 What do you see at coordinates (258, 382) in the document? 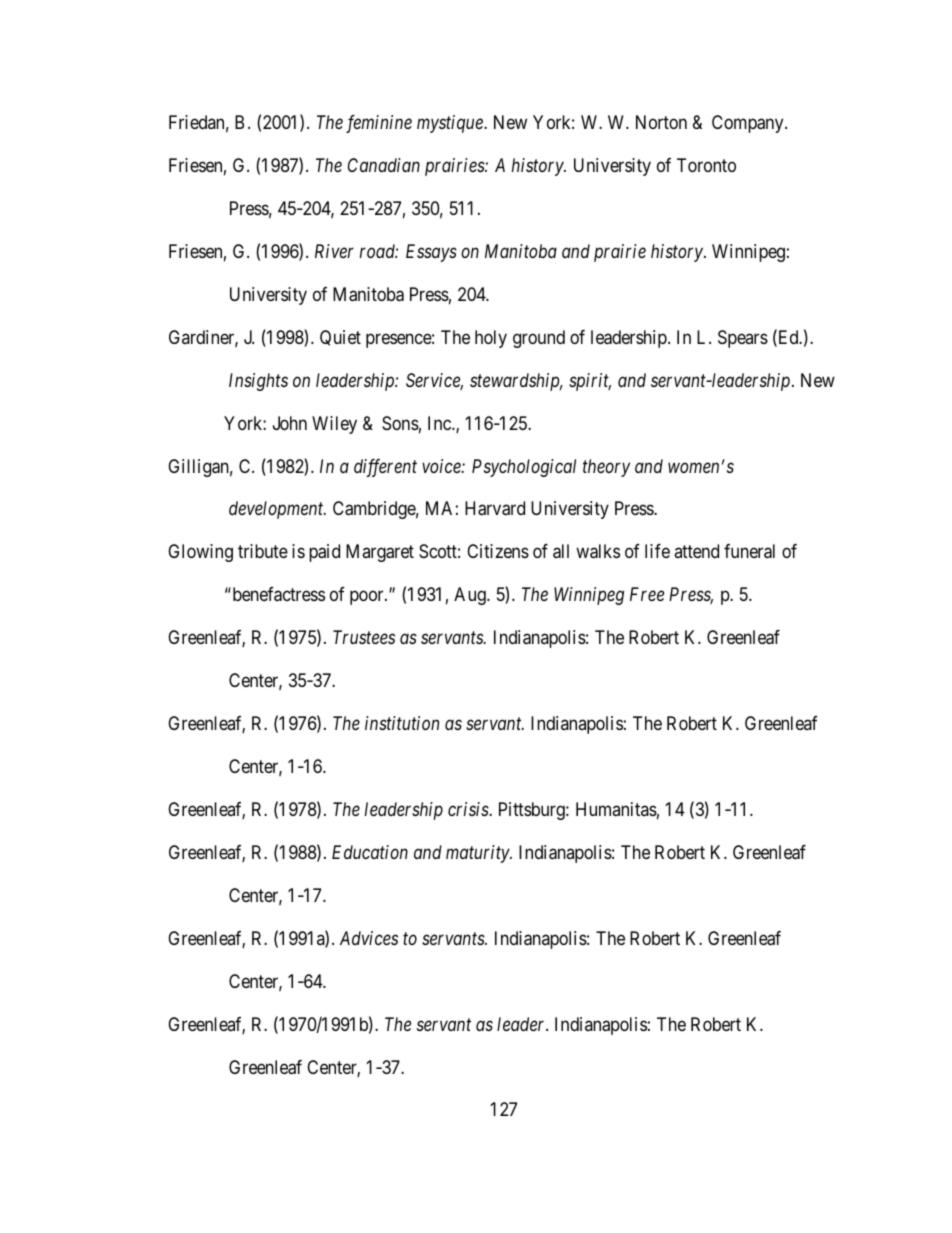
I see `Insights` at bounding box center [258, 382].
